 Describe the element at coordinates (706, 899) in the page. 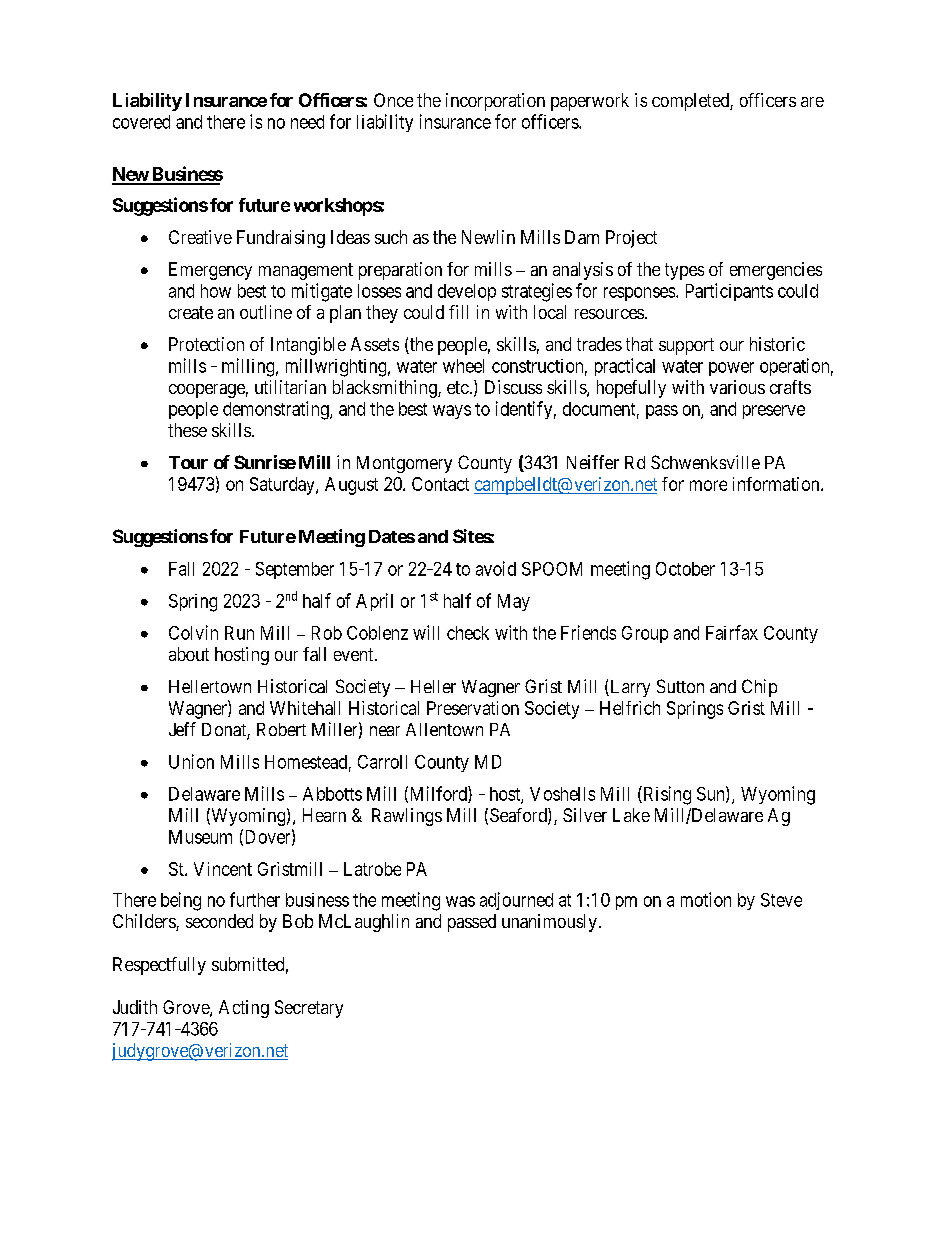

I see `motion` at that location.
